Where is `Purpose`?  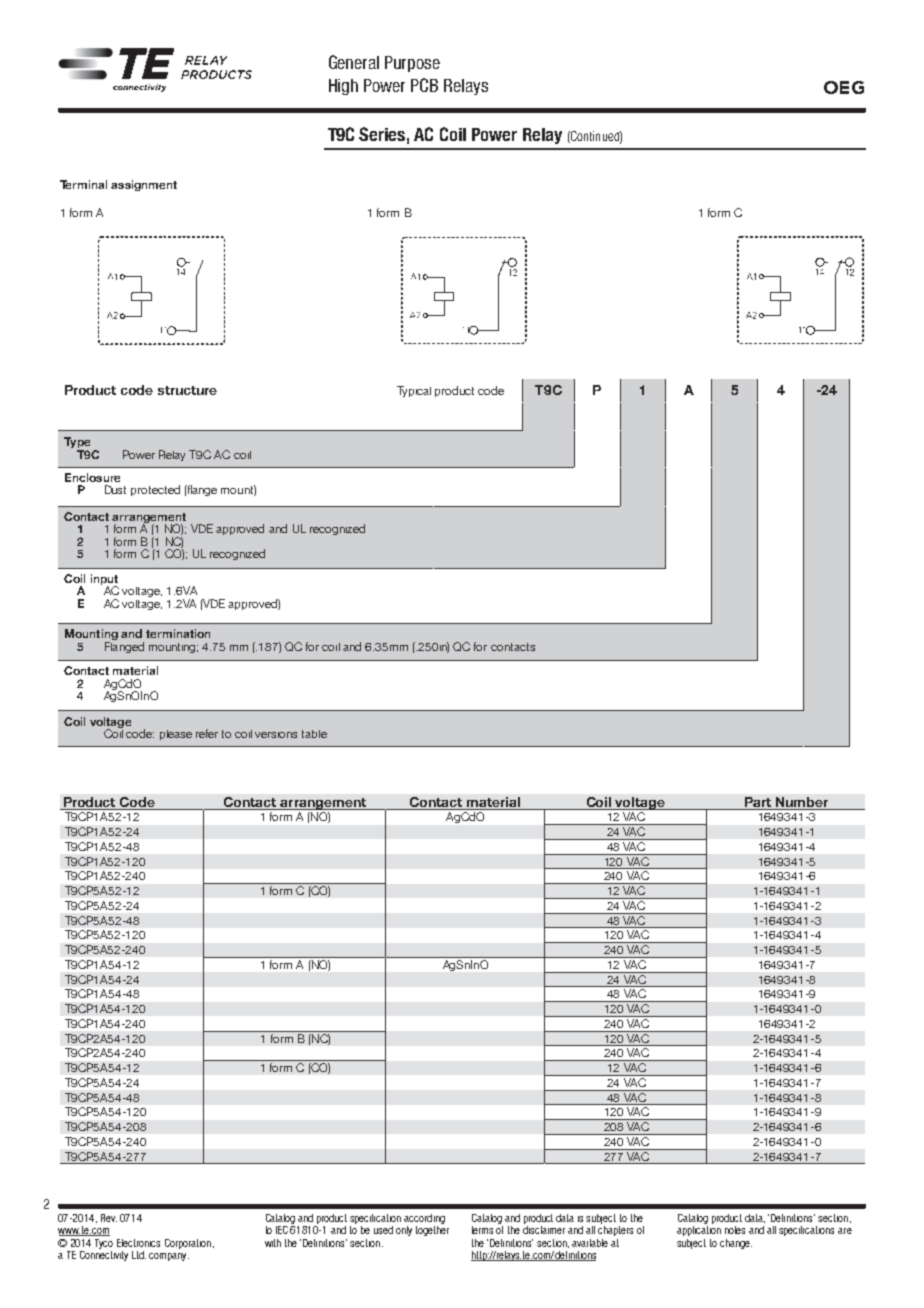 Purpose is located at coordinates (412, 64).
